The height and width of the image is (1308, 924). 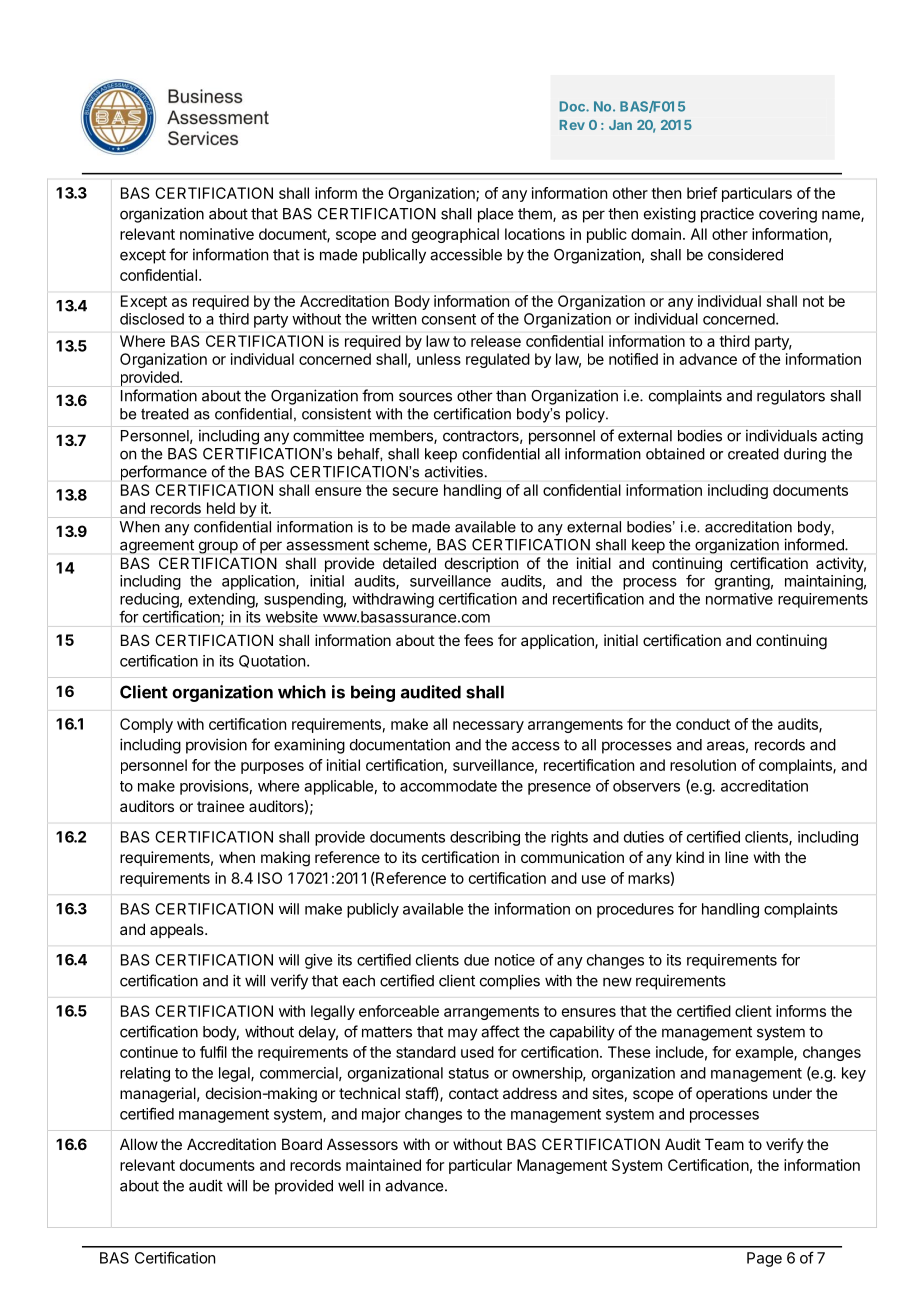 What do you see at coordinates (495, 215) in the image?
I see `place` at bounding box center [495, 215].
